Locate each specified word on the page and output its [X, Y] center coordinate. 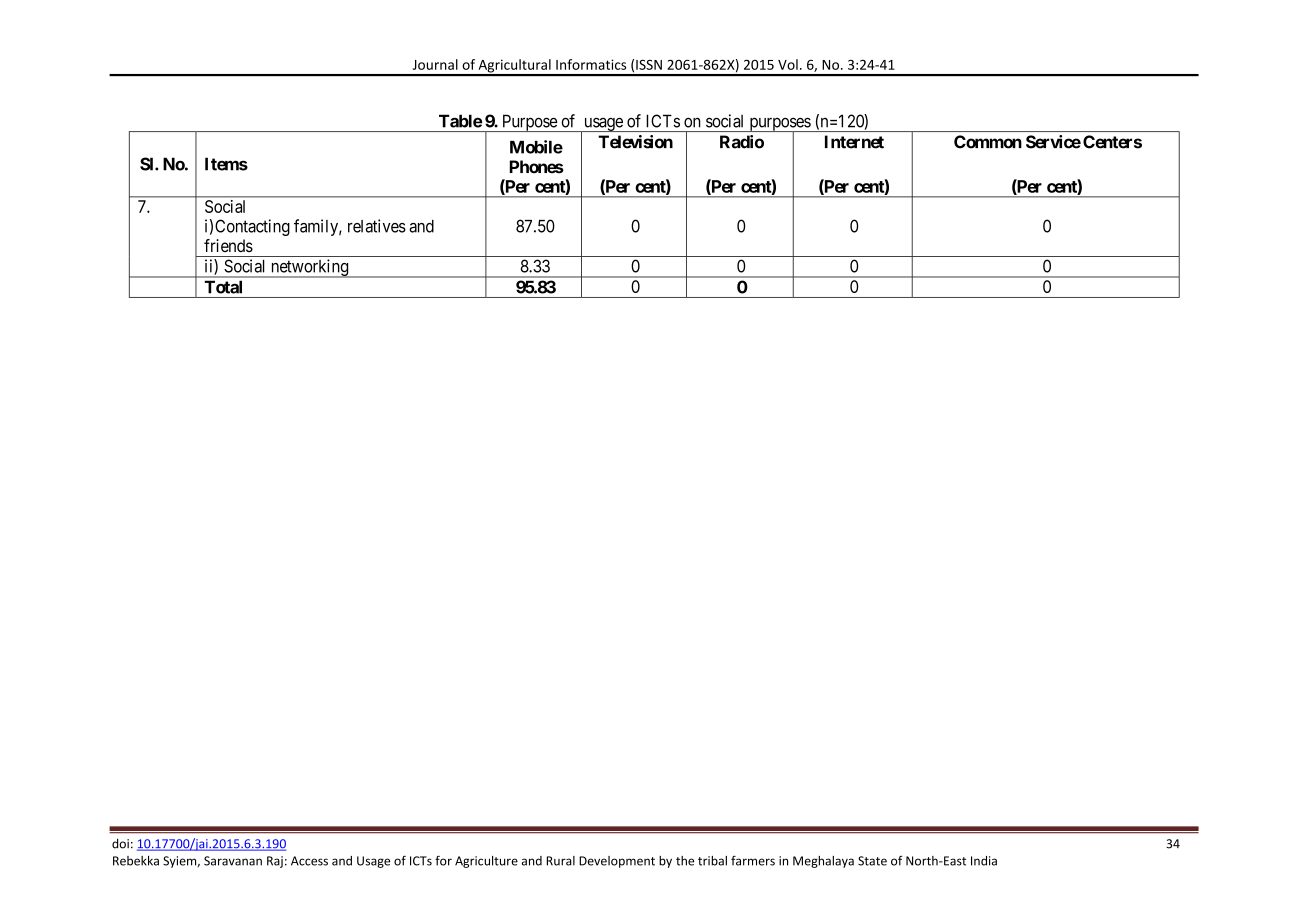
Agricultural [514, 67]
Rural [560, 861]
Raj [275, 862]
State [872, 861]
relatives [377, 226]
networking [309, 268]
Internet [854, 142]
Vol [788, 64]
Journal [435, 64]
